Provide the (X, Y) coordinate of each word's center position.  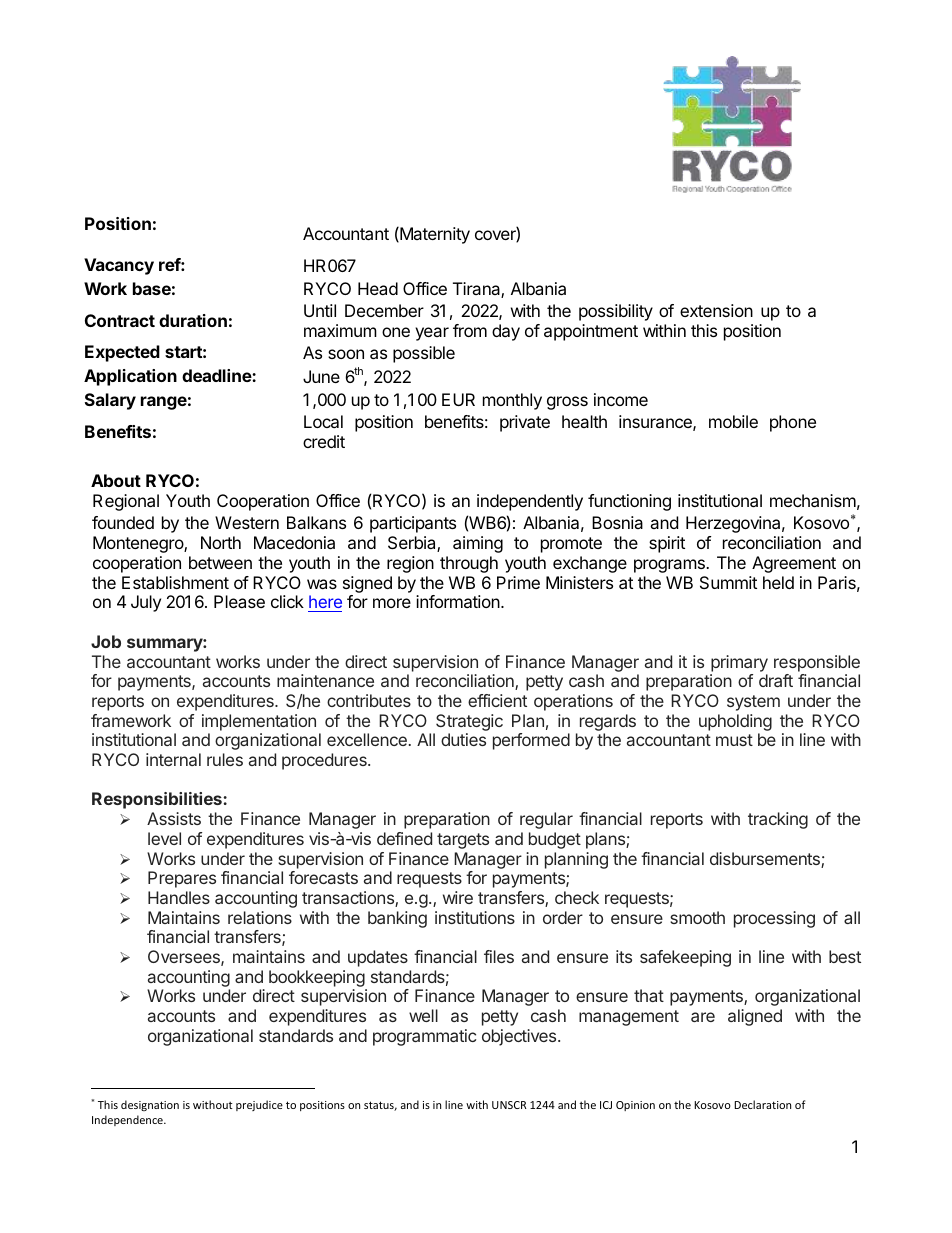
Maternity (434, 235)
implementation (259, 722)
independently (530, 502)
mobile (733, 421)
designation (150, 1105)
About (116, 480)
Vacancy (119, 266)
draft (776, 680)
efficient (497, 700)
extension (716, 310)
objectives (520, 1037)
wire (458, 897)
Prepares (182, 879)
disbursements (766, 860)
